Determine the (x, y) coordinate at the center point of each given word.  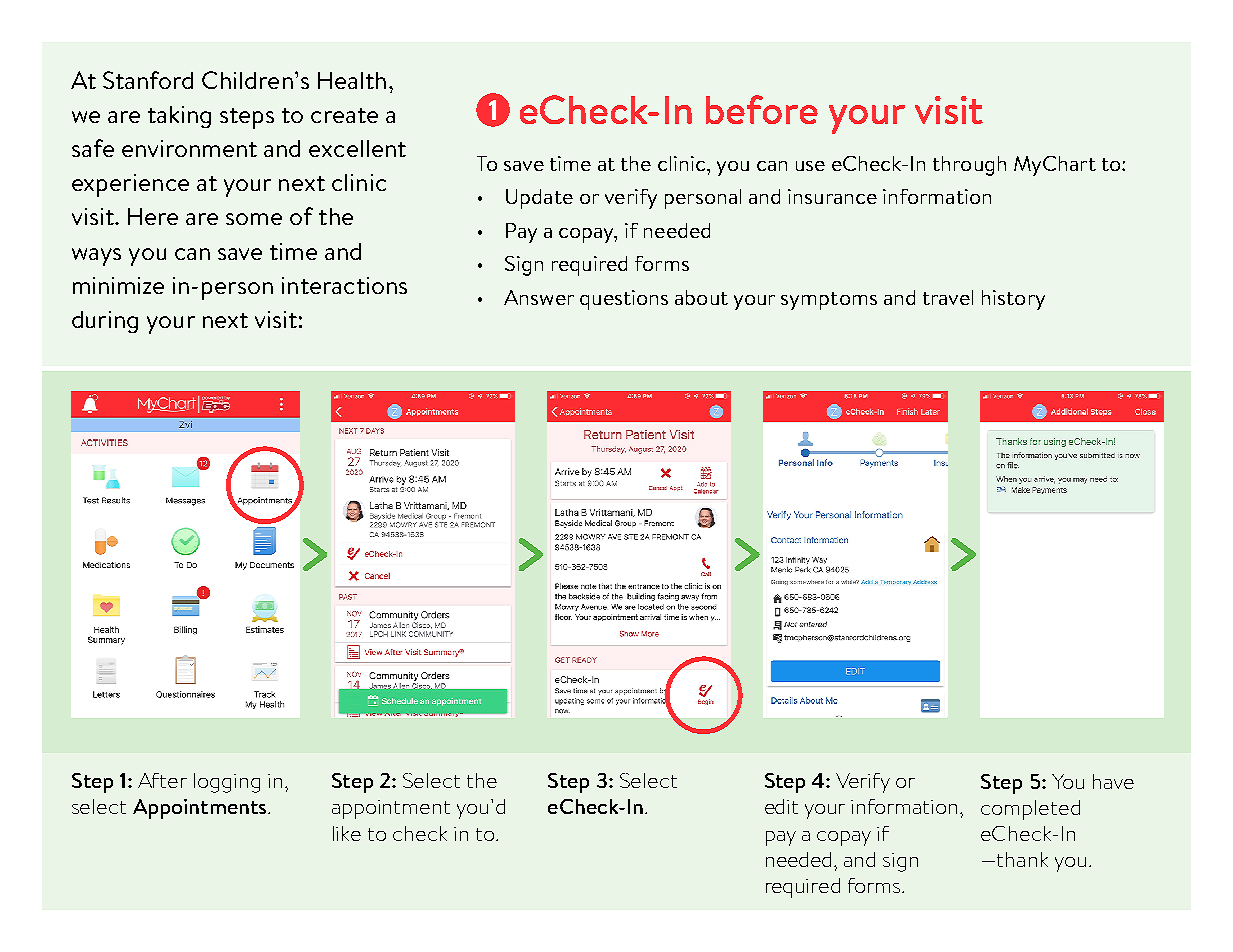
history (1013, 300)
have (1113, 781)
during (105, 322)
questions (624, 300)
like (347, 833)
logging (227, 783)
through (969, 166)
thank (1022, 859)
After (162, 780)
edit (781, 806)
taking (179, 117)
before (762, 109)
